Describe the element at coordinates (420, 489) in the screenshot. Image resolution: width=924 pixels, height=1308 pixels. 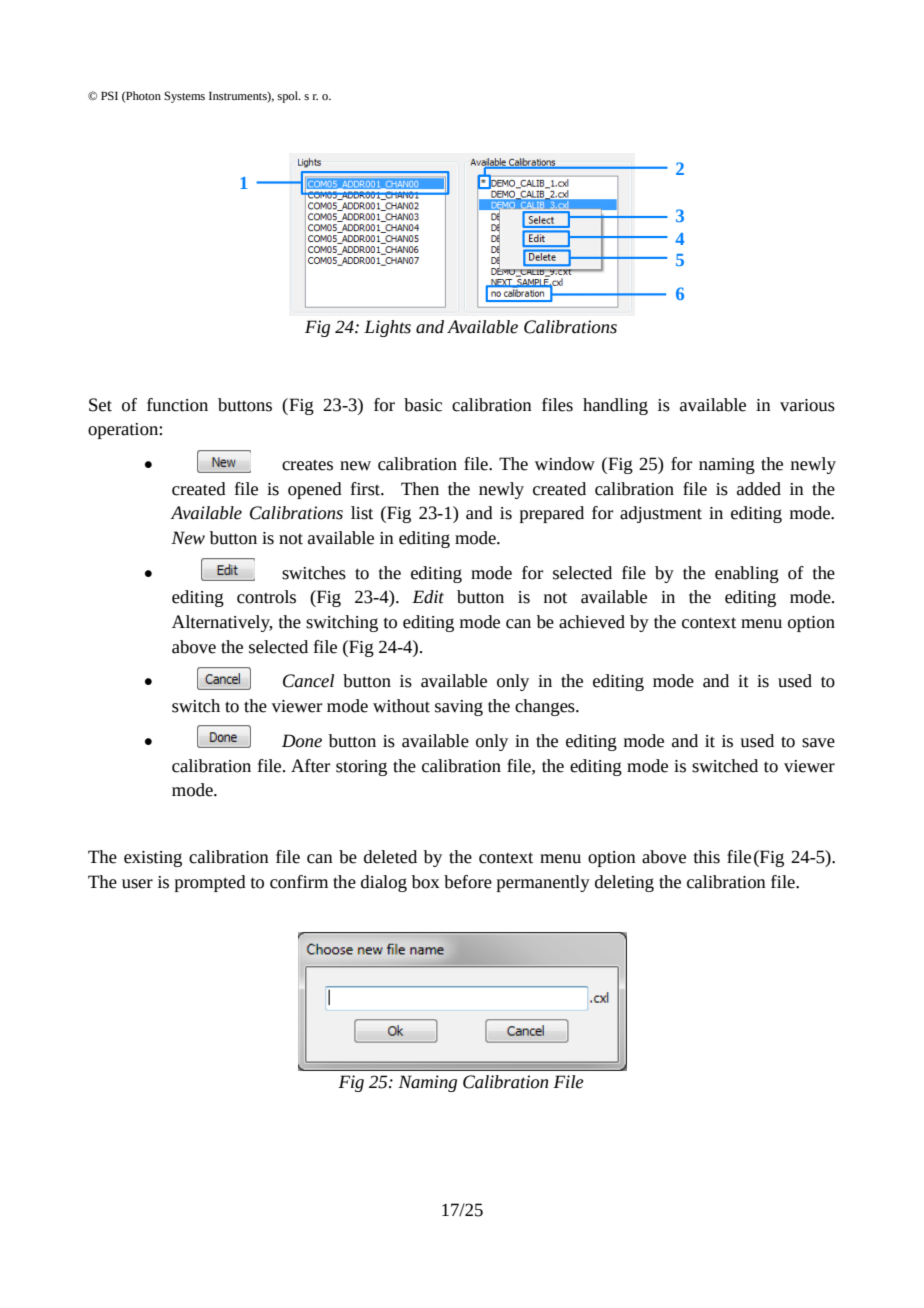
I see `Then` at that location.
